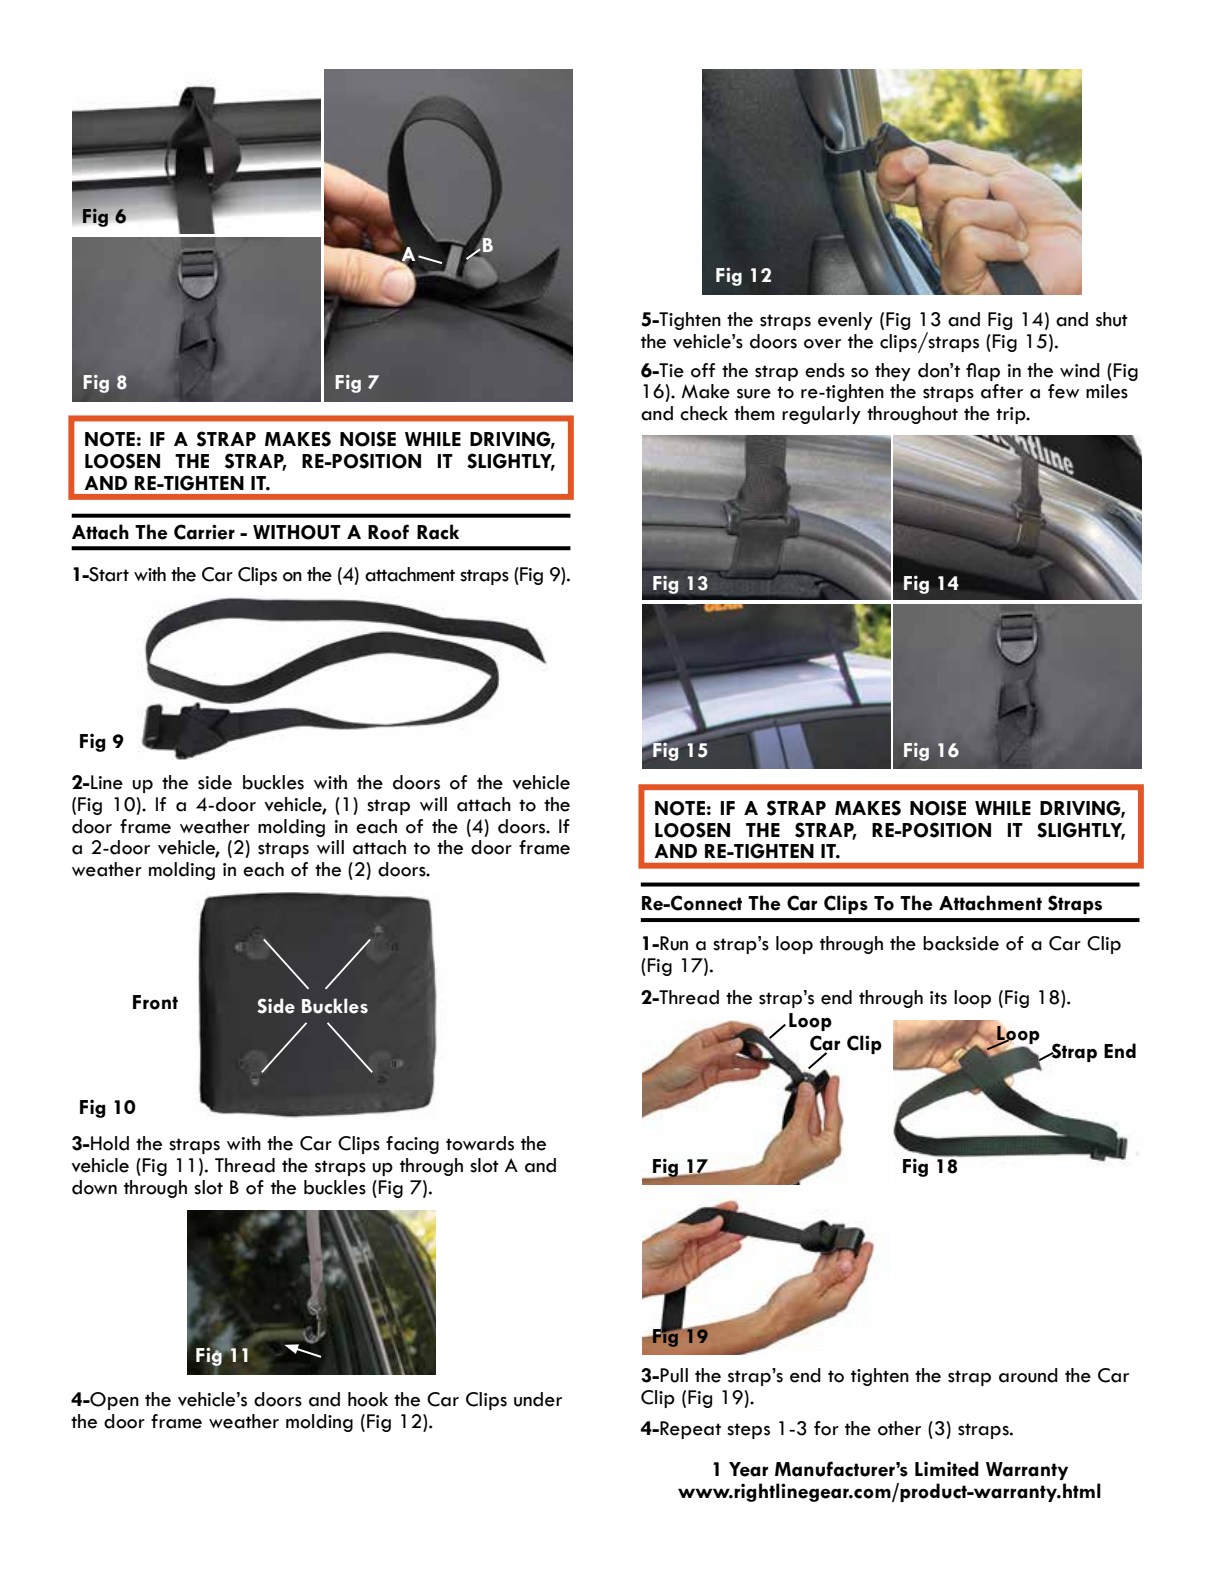  I want to click on hook, so click(368, 1399).
